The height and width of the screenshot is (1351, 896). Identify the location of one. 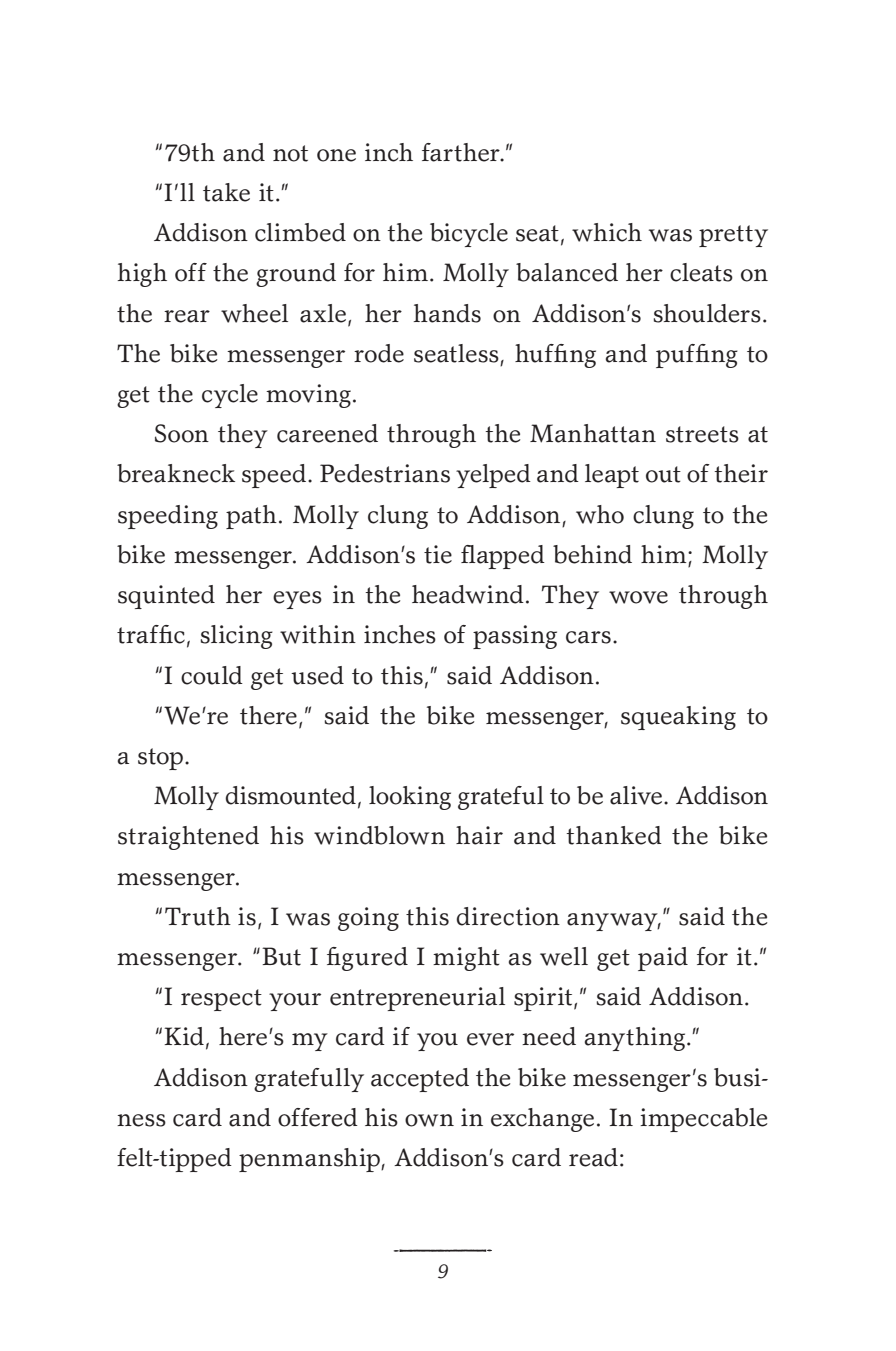
(336, 155).
